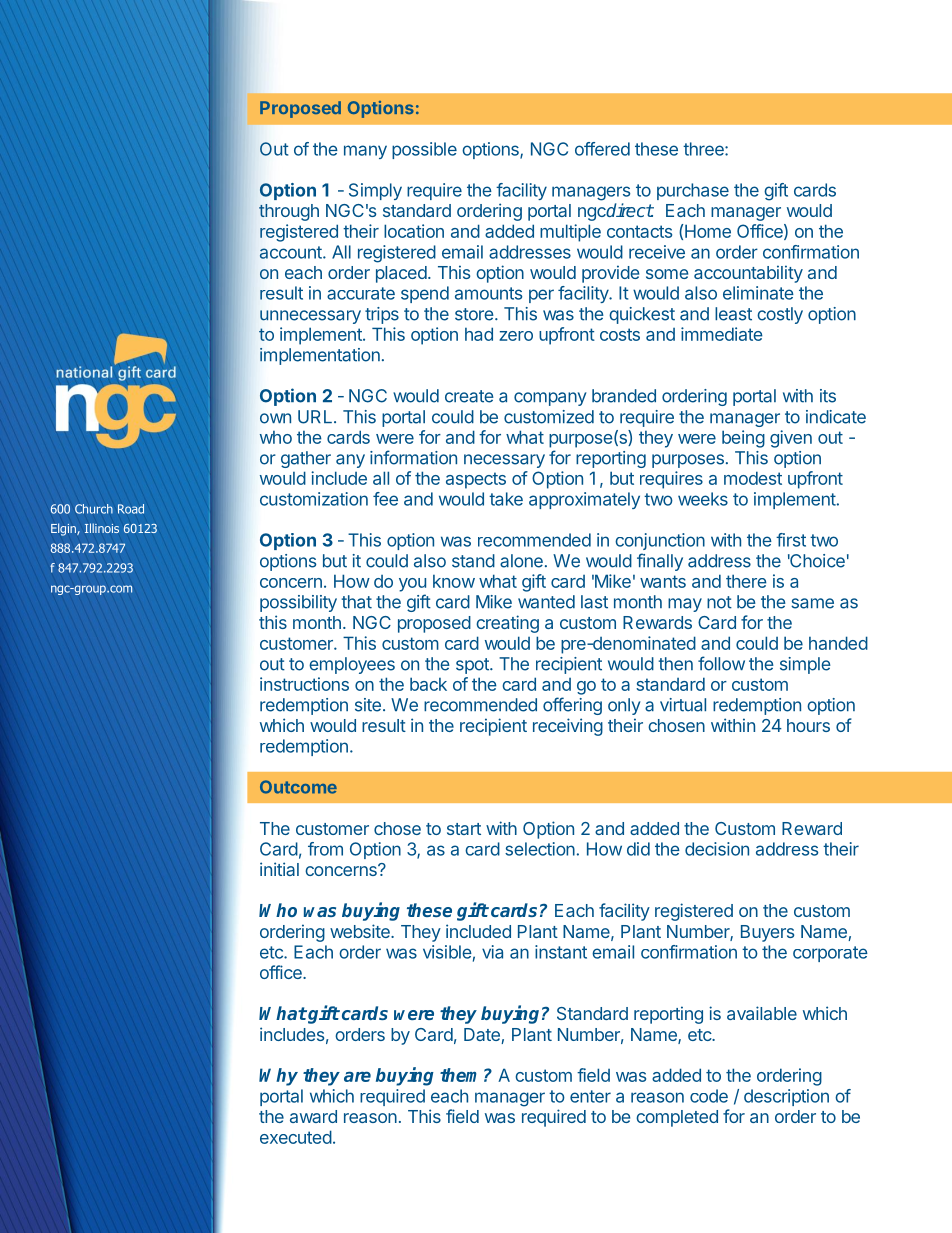 This screenshot has height=1233, width=952. What do you see at coordinates (693, 191) in the screenshot?
I see `purchase` at bounding box center [693, 191].
